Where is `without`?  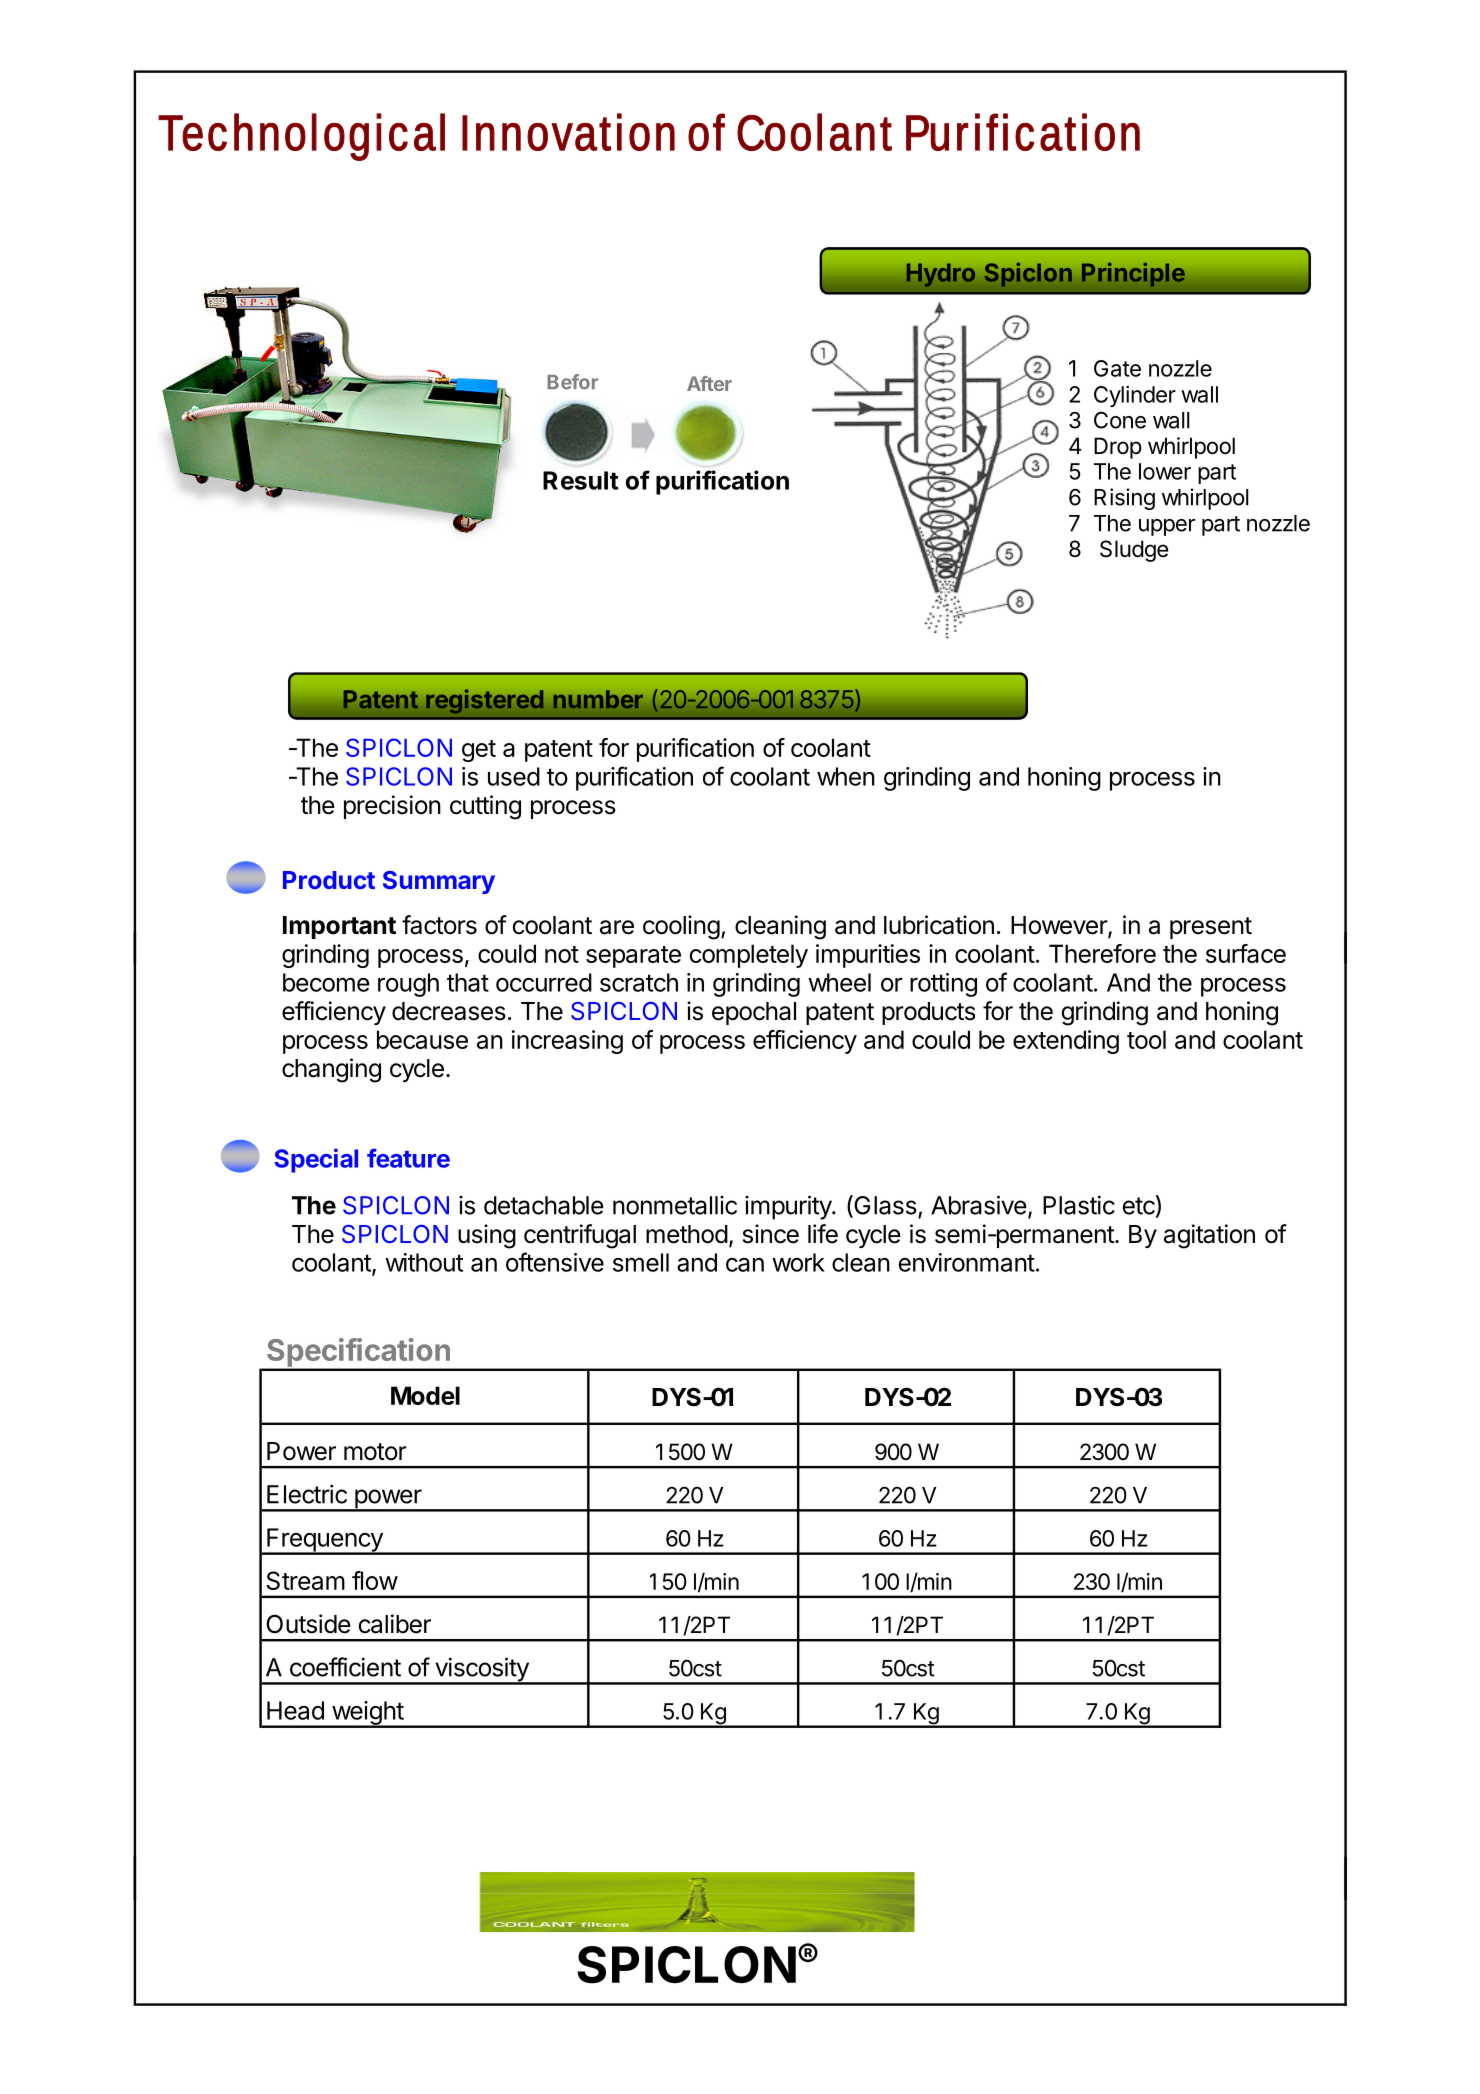
without is located at coordinates (424, 1262).
